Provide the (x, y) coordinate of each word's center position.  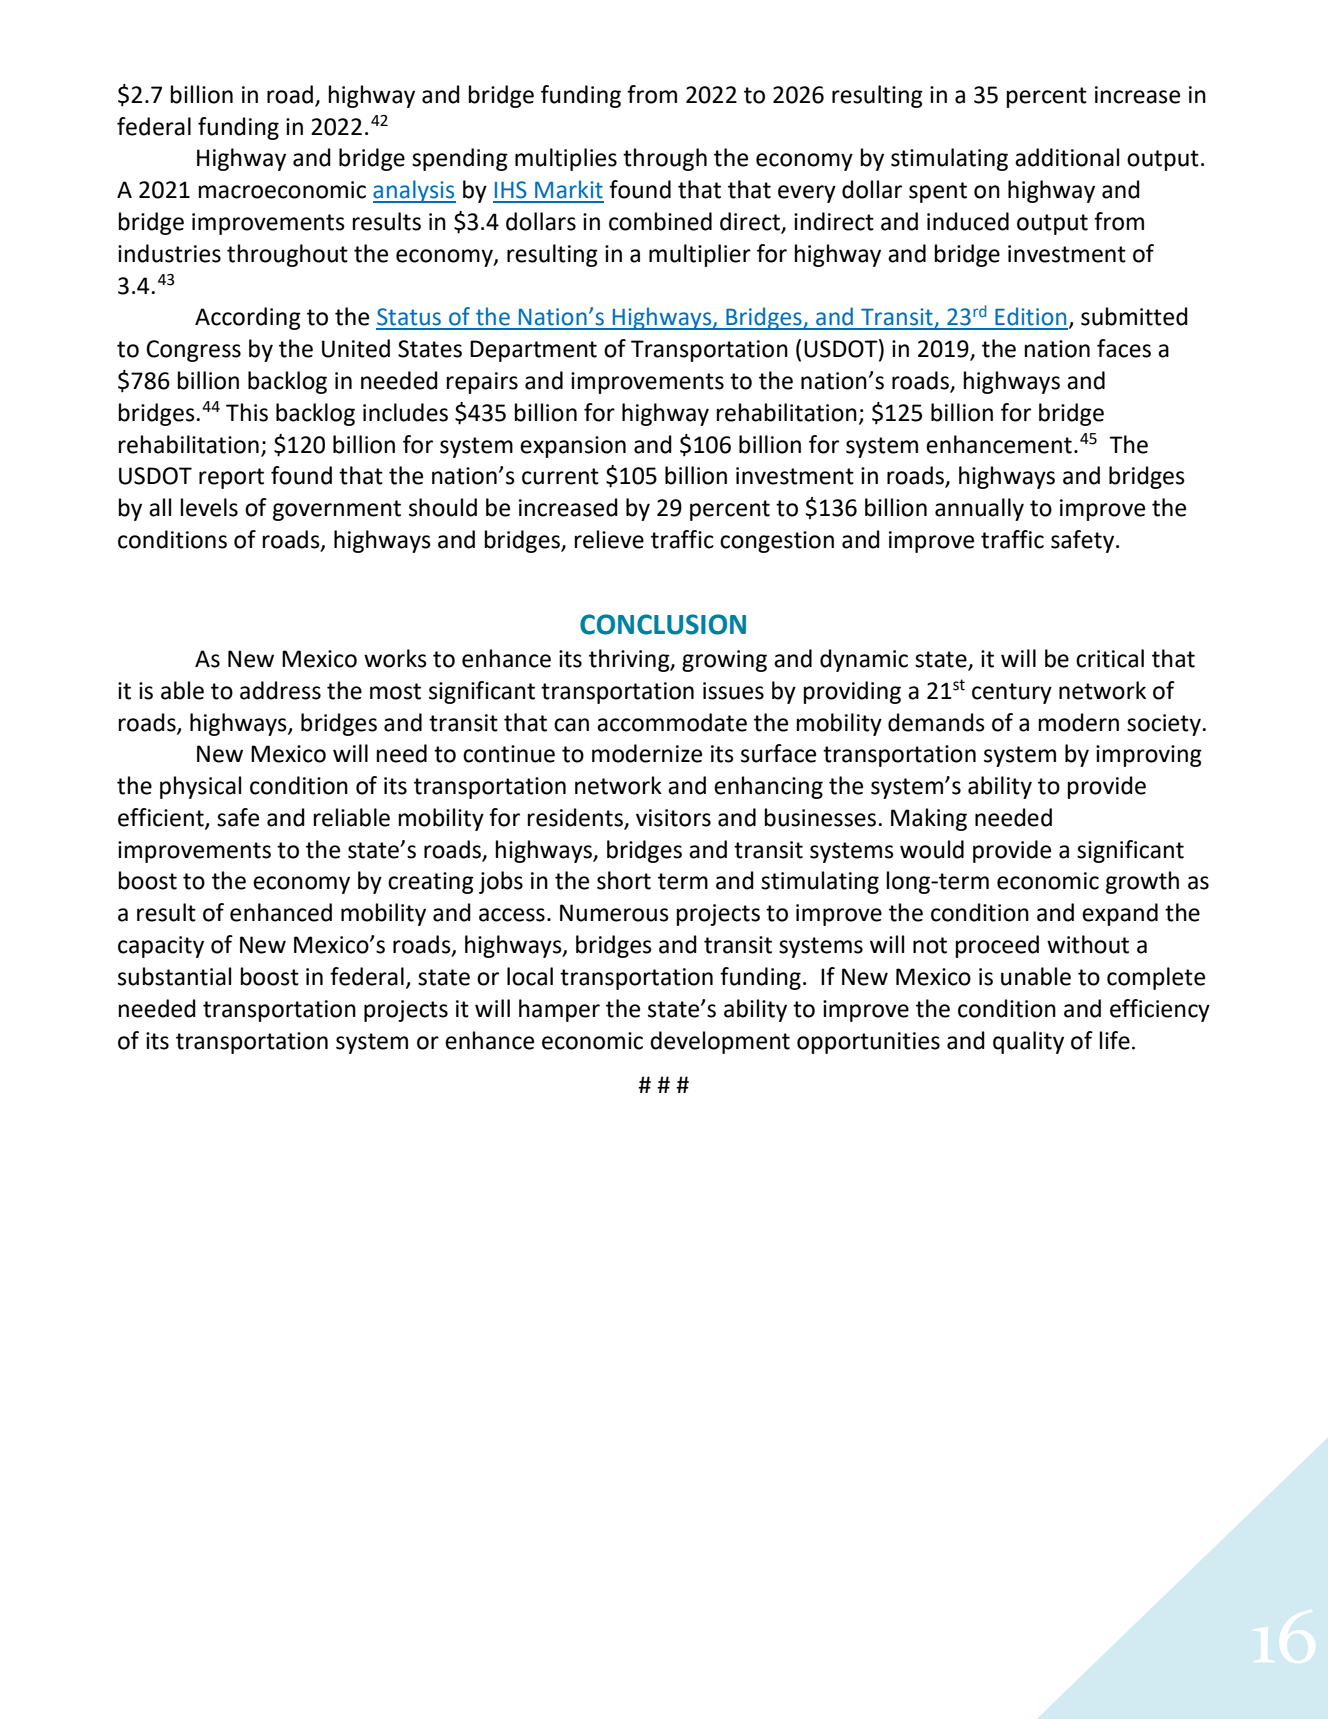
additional (1067, 157)
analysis (414, 191)
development (720, 1042)
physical (200, 787)
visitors (673, 818)
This (247, 412)
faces (1124, 348)
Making (929, 819)
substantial (174, 976)
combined (660, 221)
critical (1110, 658)
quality (1028, 1042)
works (395, 658)
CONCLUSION (663, 624)
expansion (573, 447)
